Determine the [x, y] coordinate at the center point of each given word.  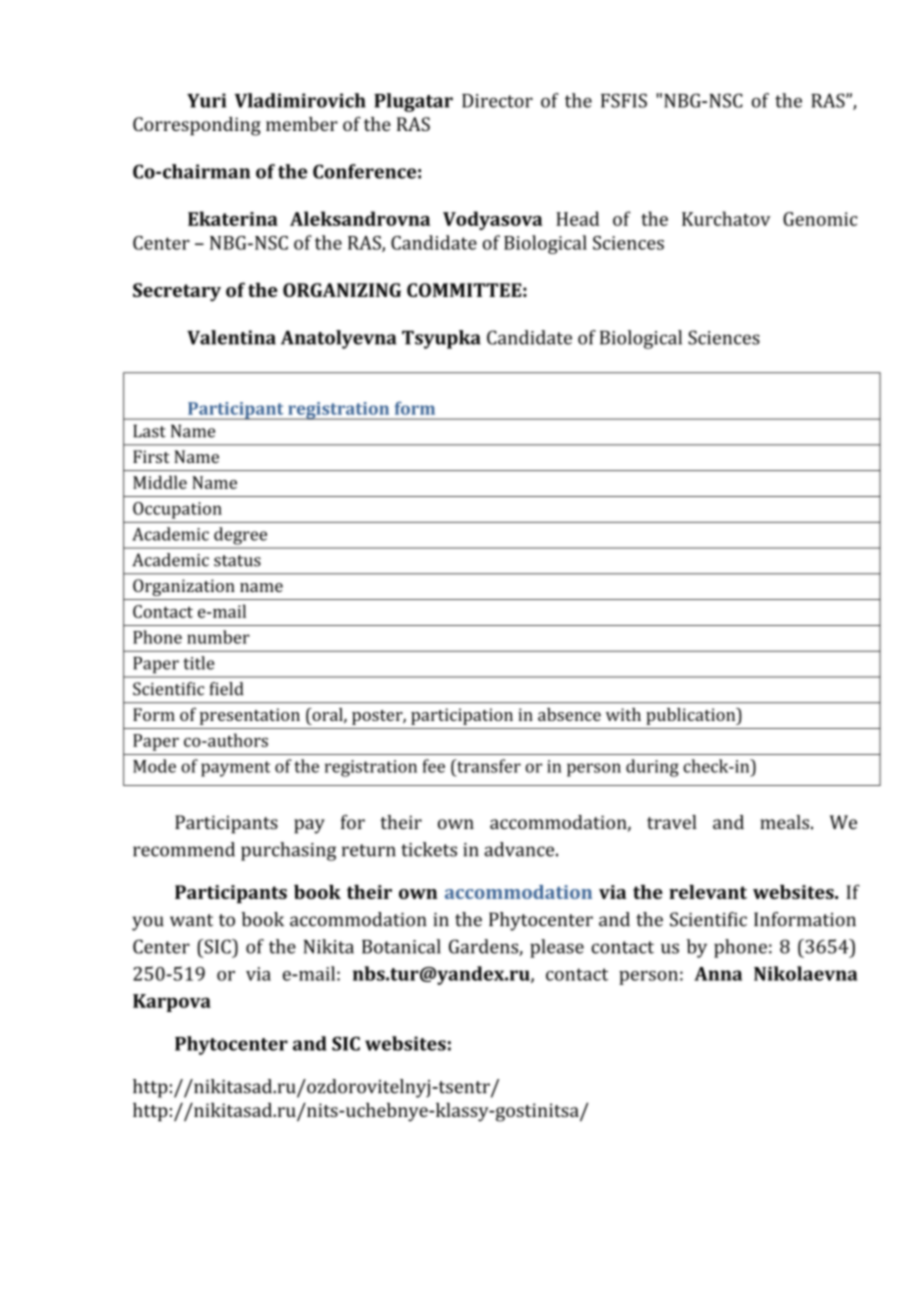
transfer [488, 766]
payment [236, 769]
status [237, 561]
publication [692, 716]
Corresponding [197, 126]
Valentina [231, 337]
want [191, 920]
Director [497, 101]
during [652, 768]
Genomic [820, 219]
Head [577, 218]
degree [240, 536]
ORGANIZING [342, 290]
